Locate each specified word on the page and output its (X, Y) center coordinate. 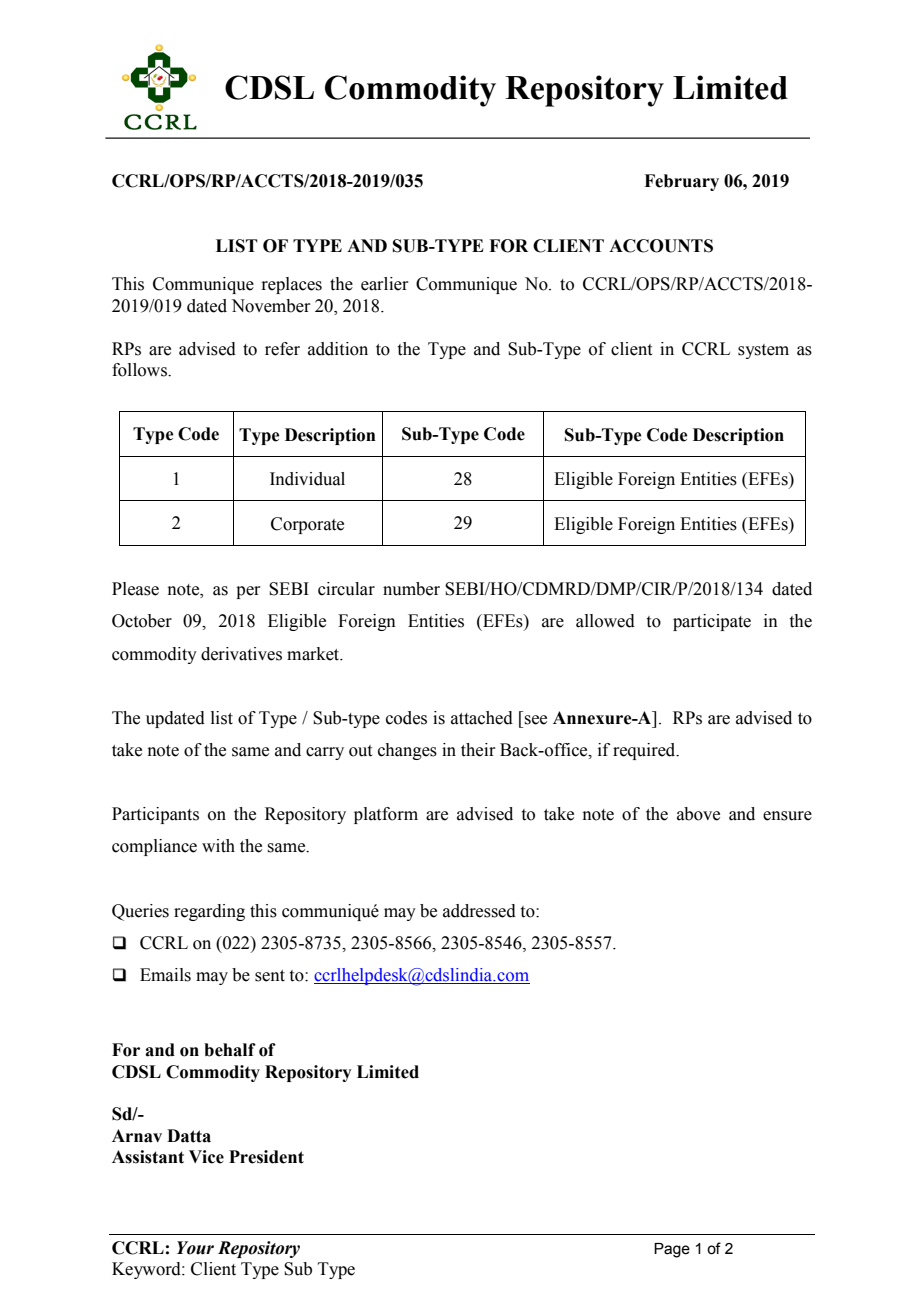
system (763, 351)
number (411, 589)
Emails (165, 975)
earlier (384, 284)
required (645, 751)
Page (672, 1250)
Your (195, 1248)
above (698, 814)
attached (482, 718)
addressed (479, 911)
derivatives (241, 654)
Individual (307, 479)
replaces (291, 285)
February (681, 182)
